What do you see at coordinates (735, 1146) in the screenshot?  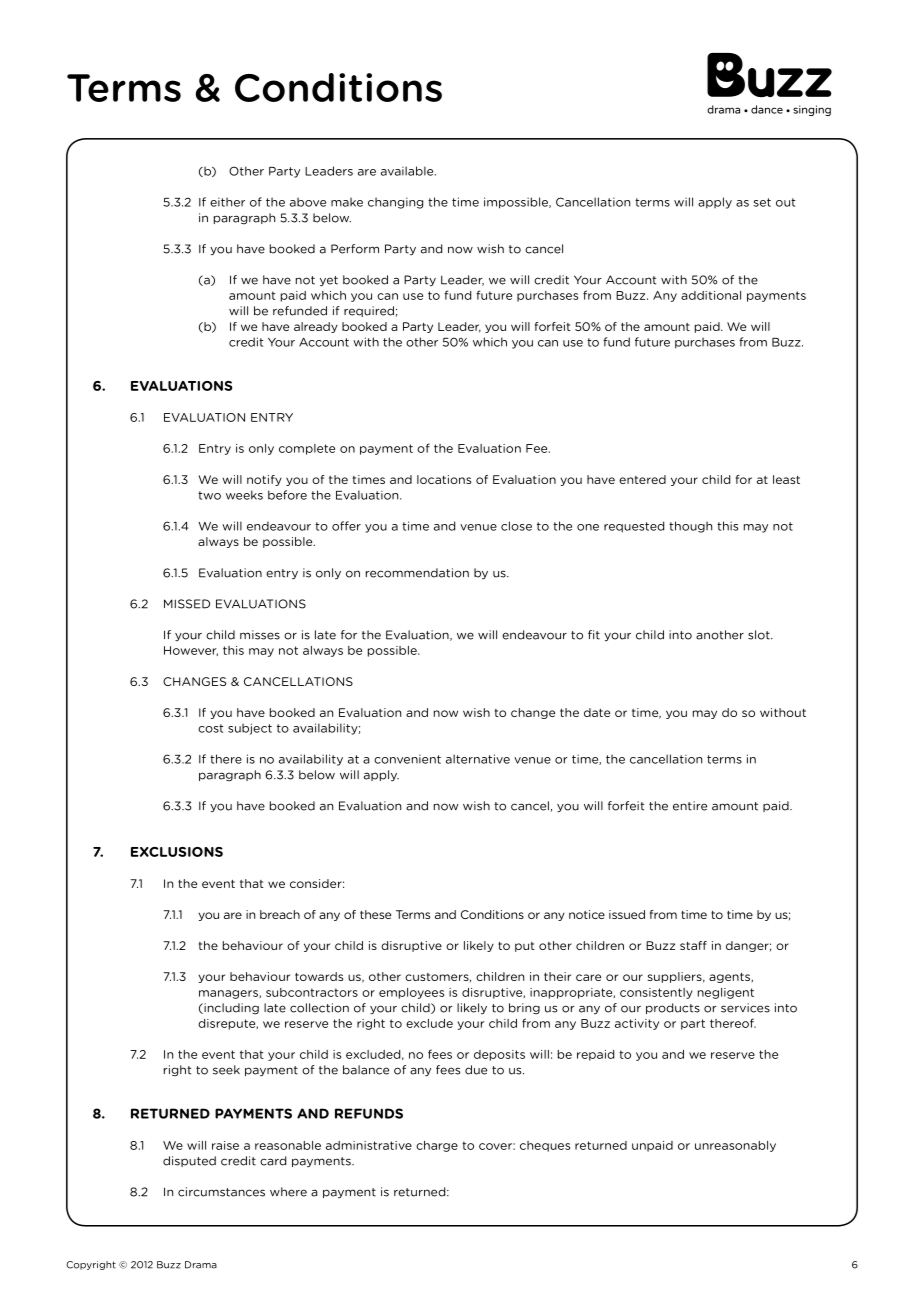 I see `unreasonably` at bounding box center [735, 1146].
